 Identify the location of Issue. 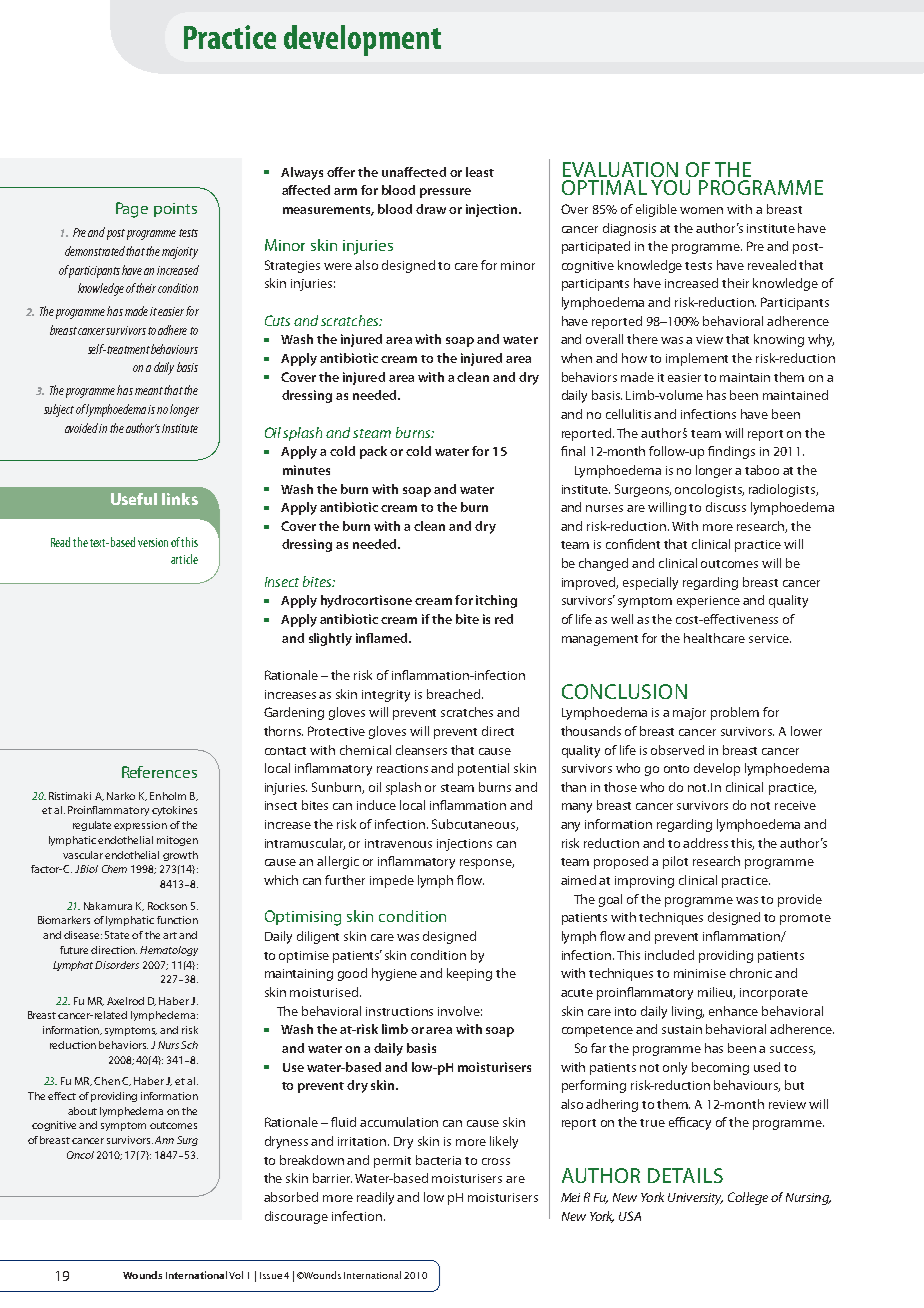
(271, 1275).
